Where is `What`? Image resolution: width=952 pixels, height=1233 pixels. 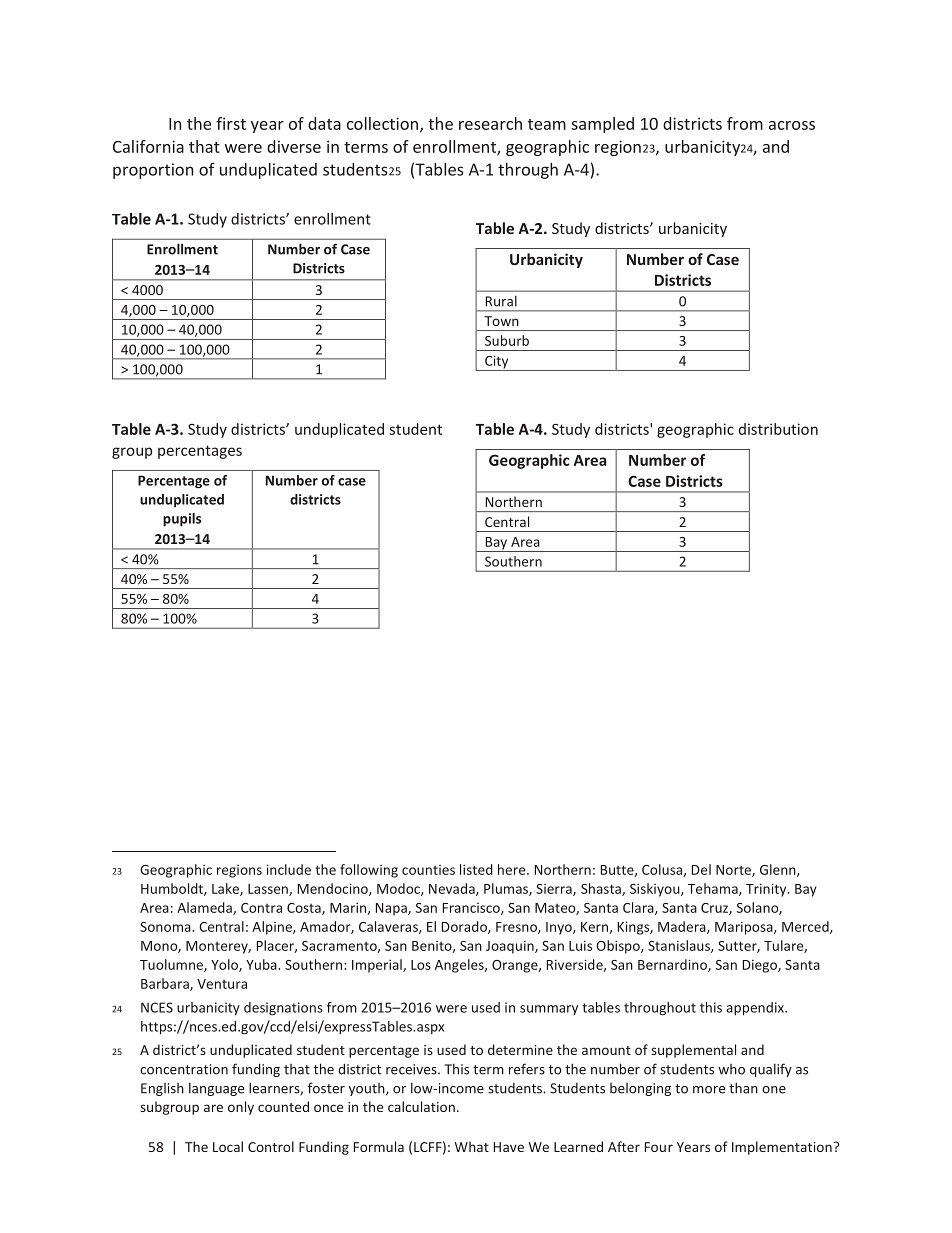
What is located at coordinates (472, 1146).
